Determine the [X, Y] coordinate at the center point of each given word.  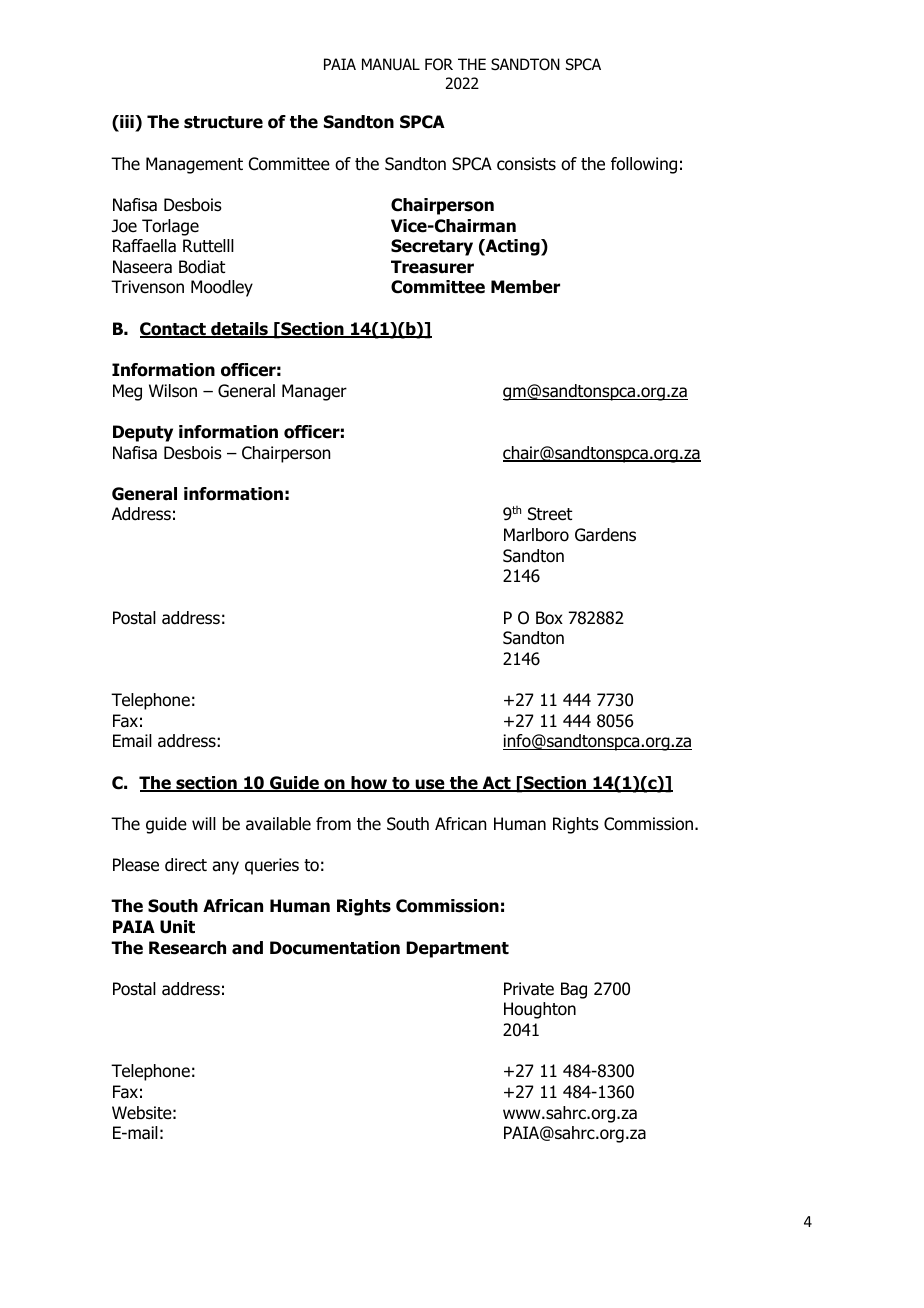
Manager [314, 392]
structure [223, 122]
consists [526, 164]
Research [187, 948]
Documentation [335, 948]
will [204, 823]
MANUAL [391, 64]
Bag [574, 990]
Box [549, 618]
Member [525, 287]
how [369, 784]
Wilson [173, 391]
